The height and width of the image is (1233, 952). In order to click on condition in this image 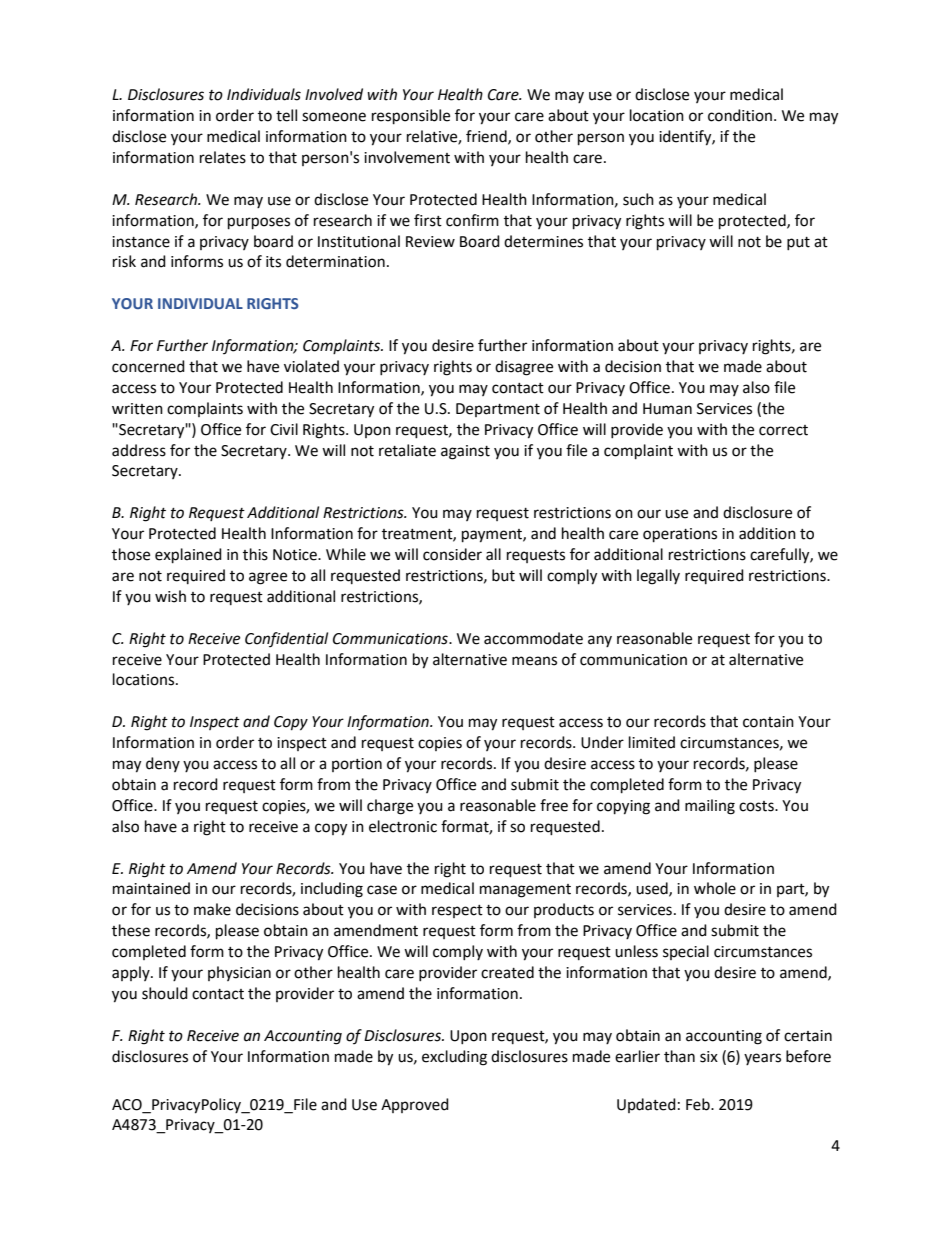, I will do `click(740, 115)`.
